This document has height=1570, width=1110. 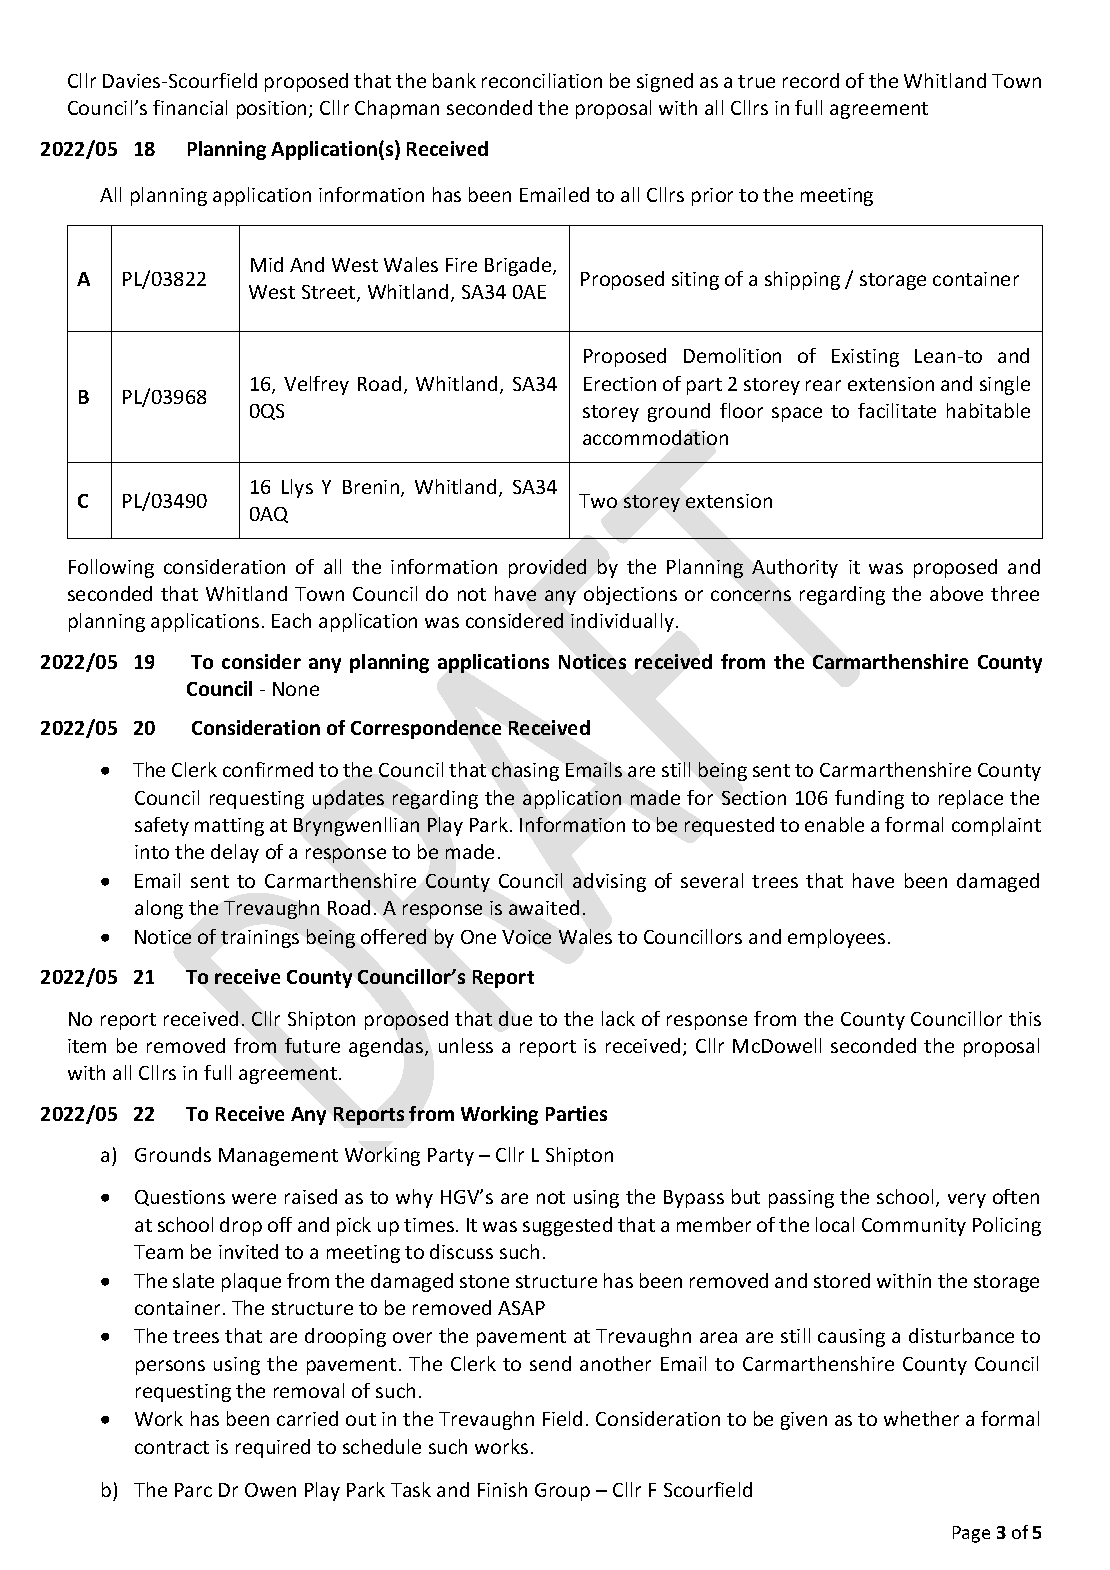 What do you see at coordinates (567, 1226) in the document?
I see `suggested` at bounding box center [567, 1226].
